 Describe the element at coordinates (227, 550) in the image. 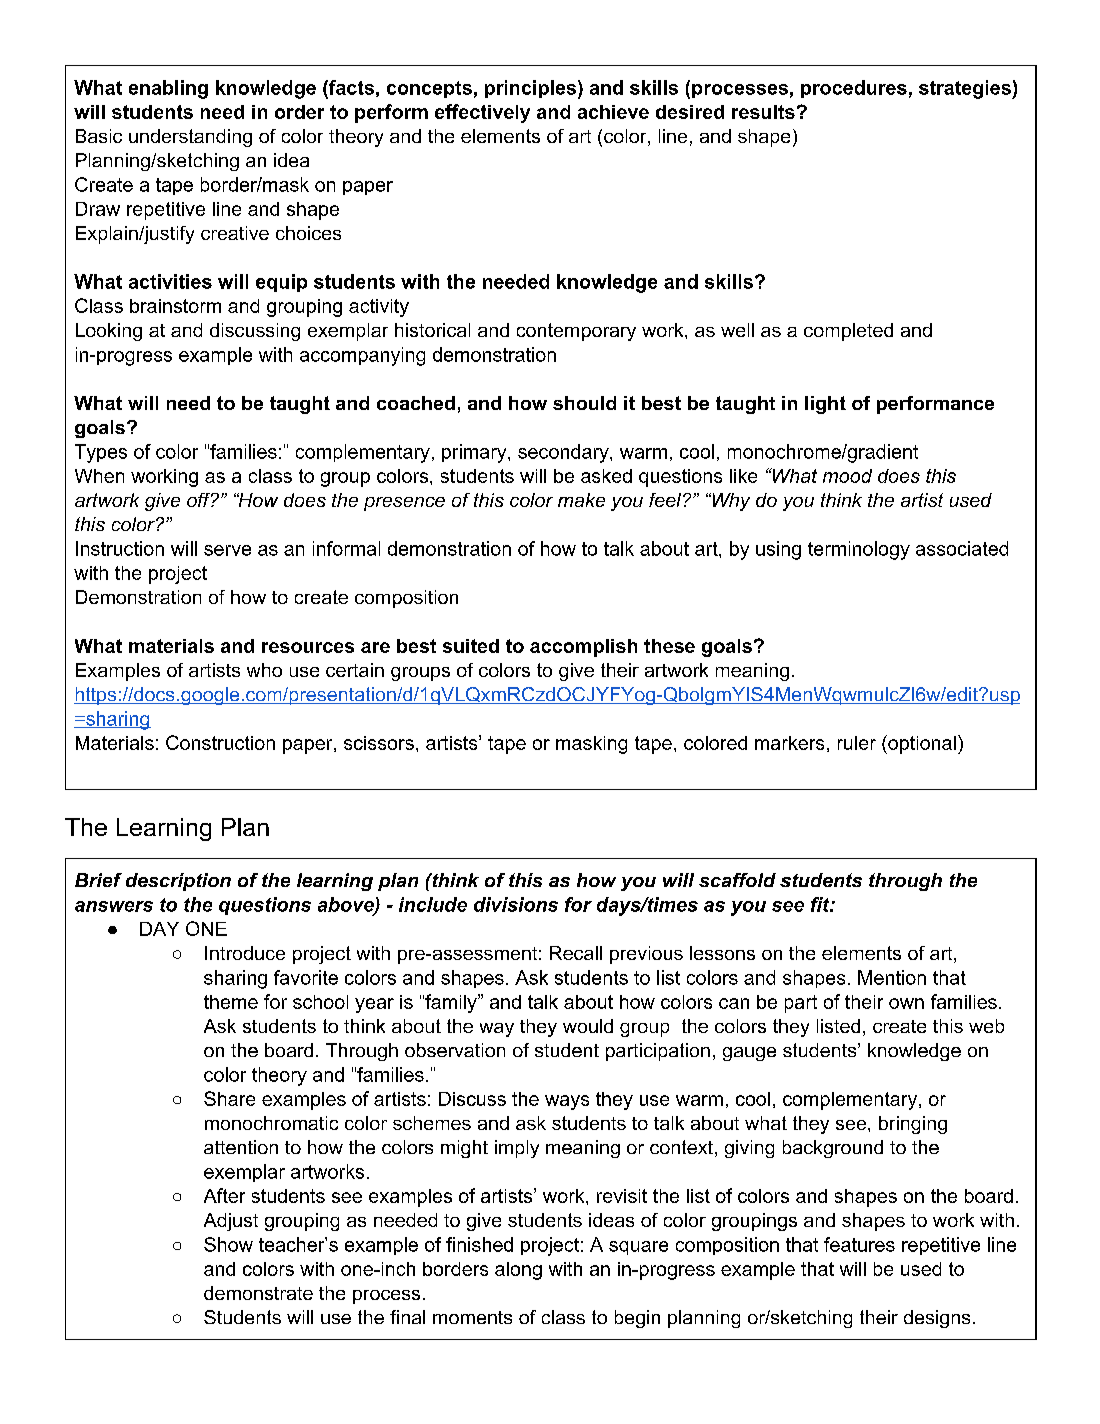

I see `serve` at that location.
